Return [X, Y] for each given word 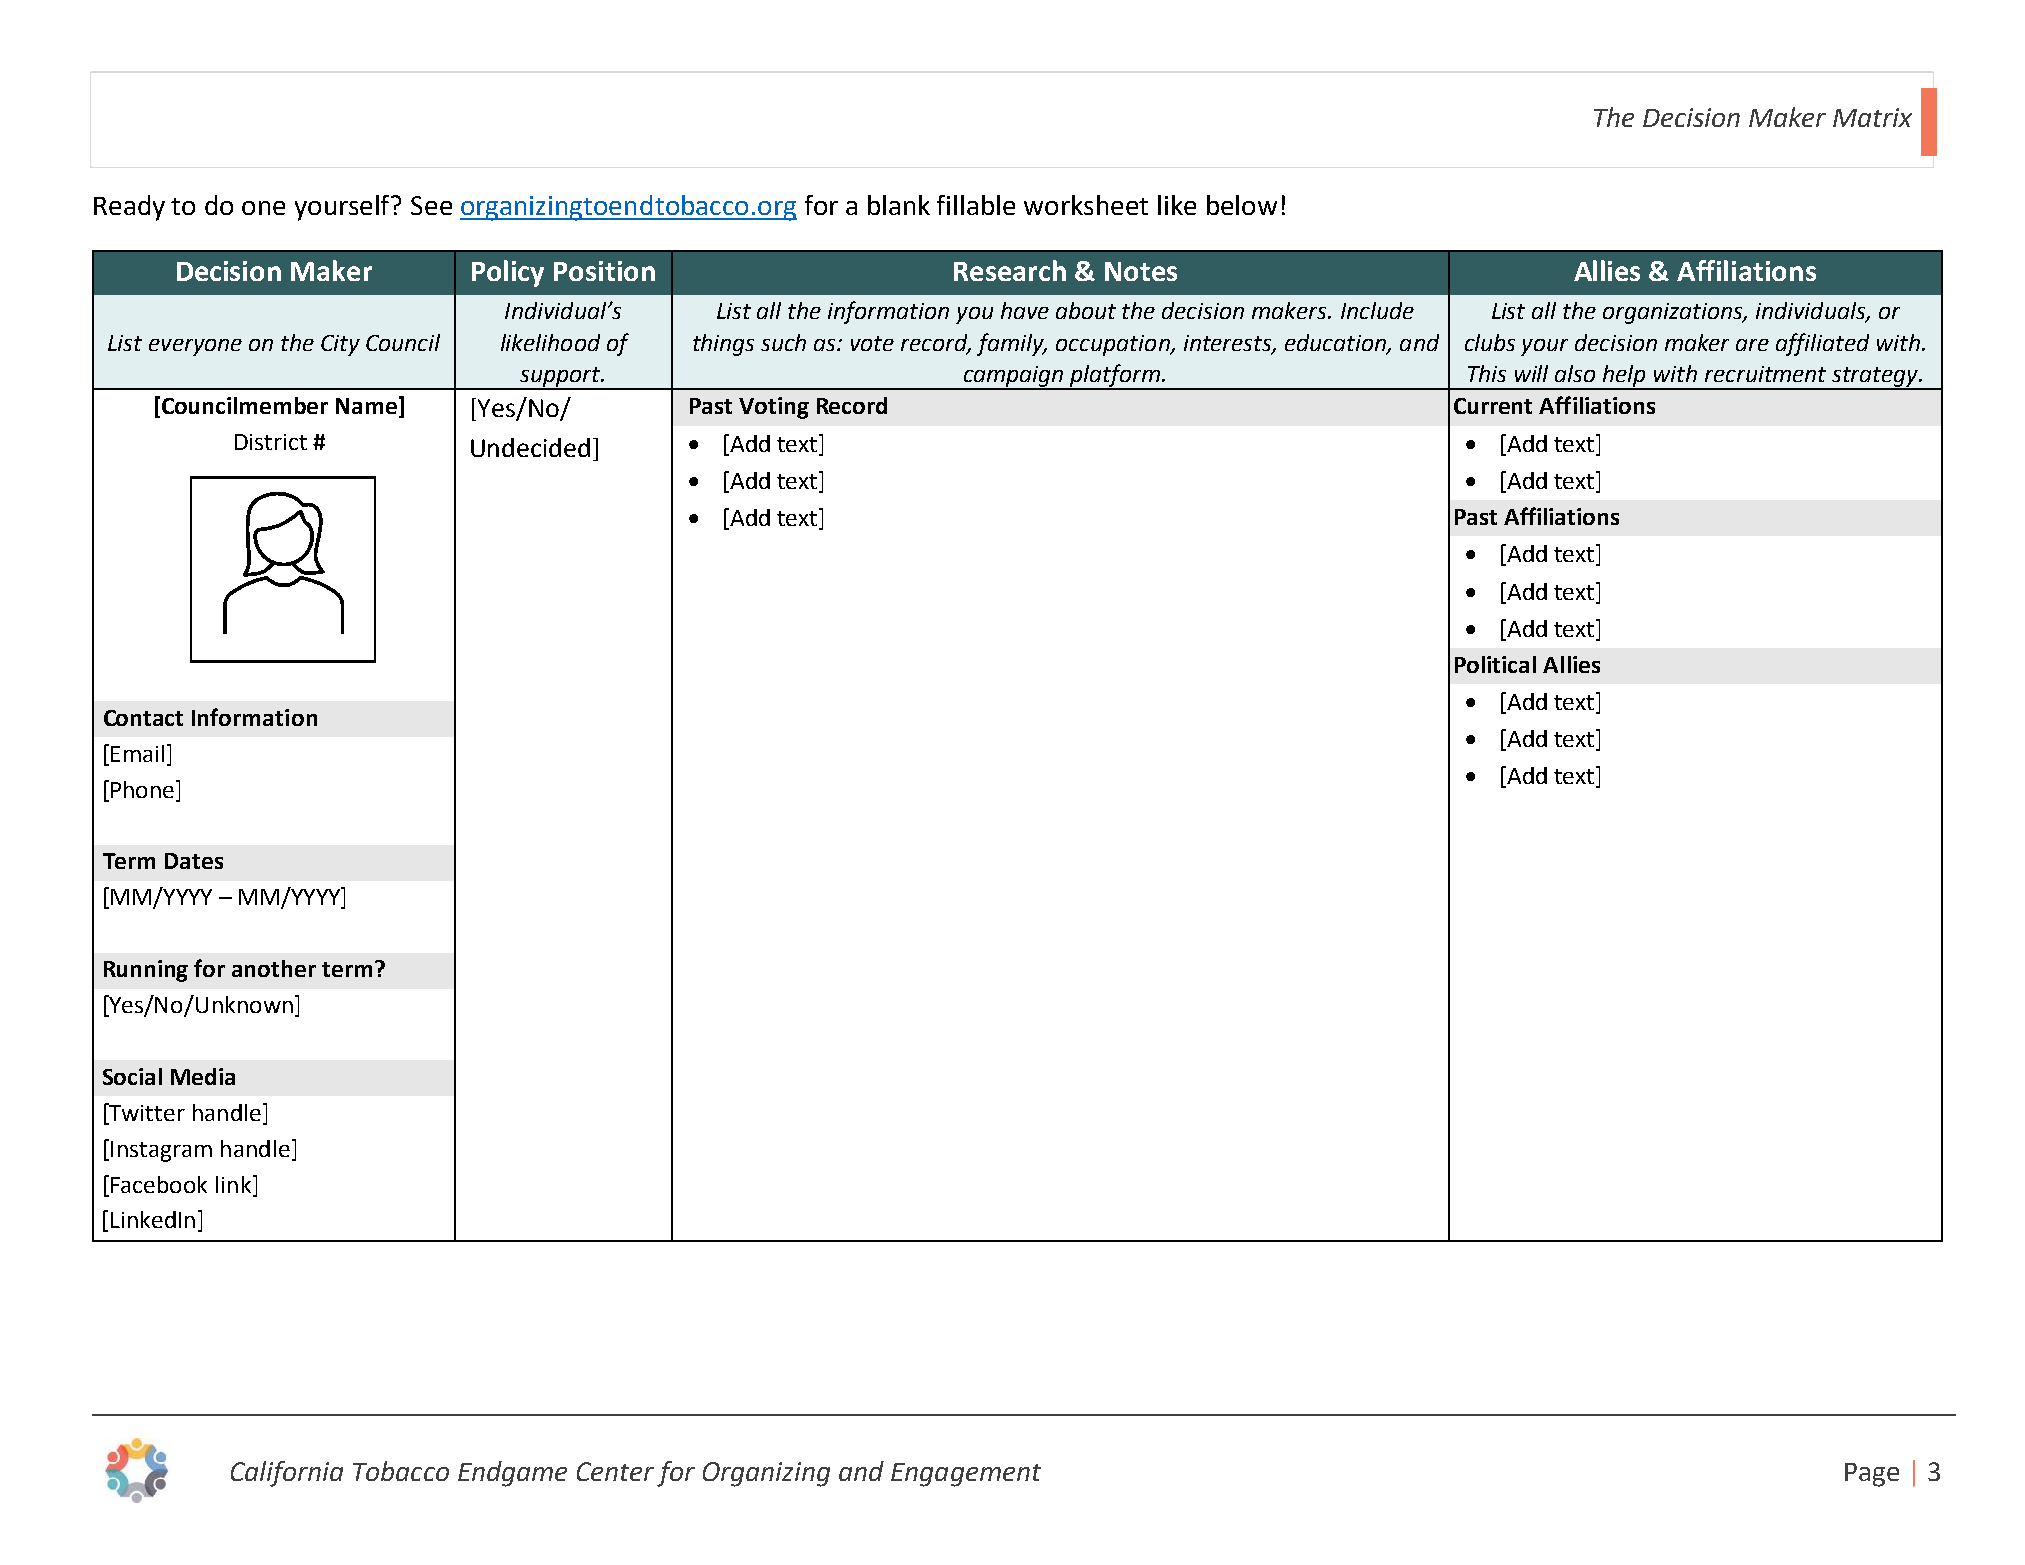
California [287, 1474]
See [431, 205]
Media [203, 1076]
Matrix [1872, 117]
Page [1872, 1475]
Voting [774, 408]
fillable [976, 205]
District [271, 442]
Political [1495, 664]
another [274, 968]
